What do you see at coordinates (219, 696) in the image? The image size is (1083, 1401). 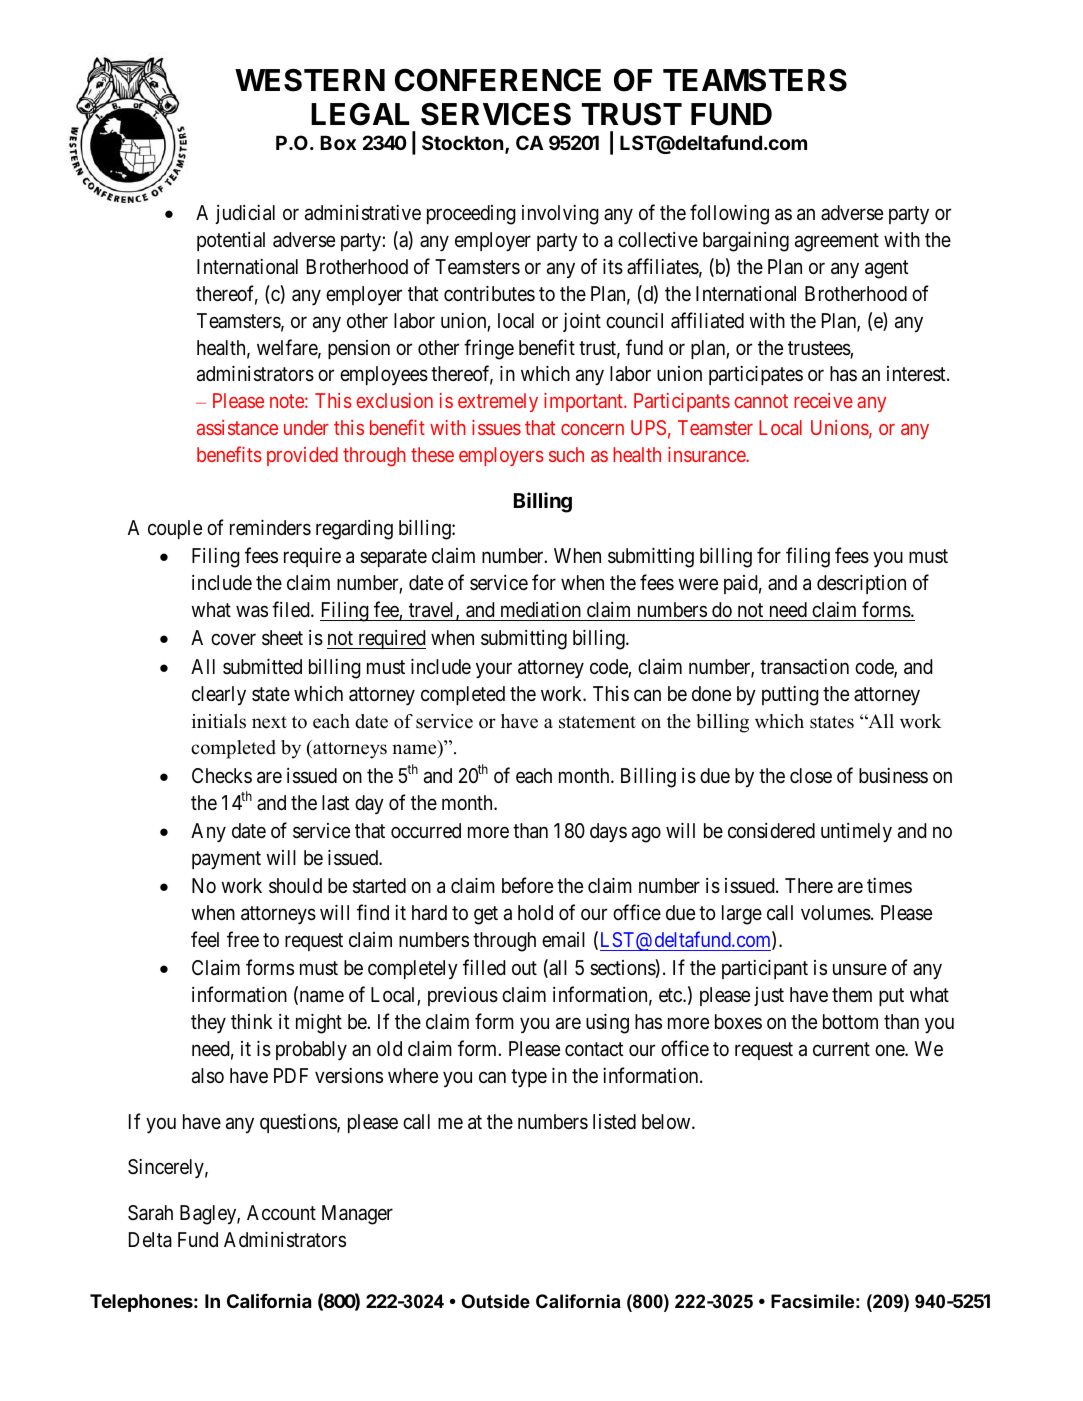 I see `clearly` at bounding box center [219, 696].
